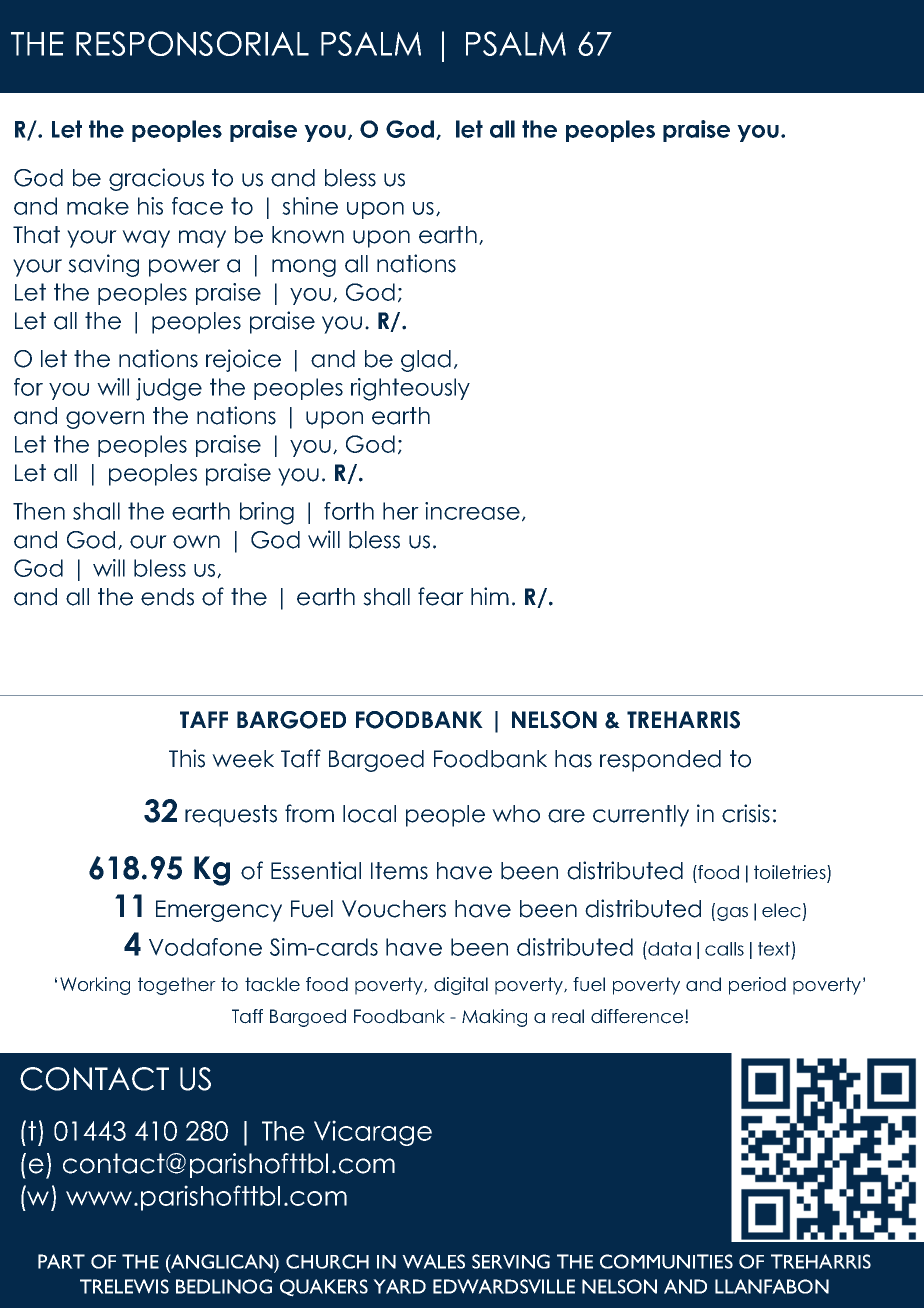  I want to click on local, so click(369, 814).
